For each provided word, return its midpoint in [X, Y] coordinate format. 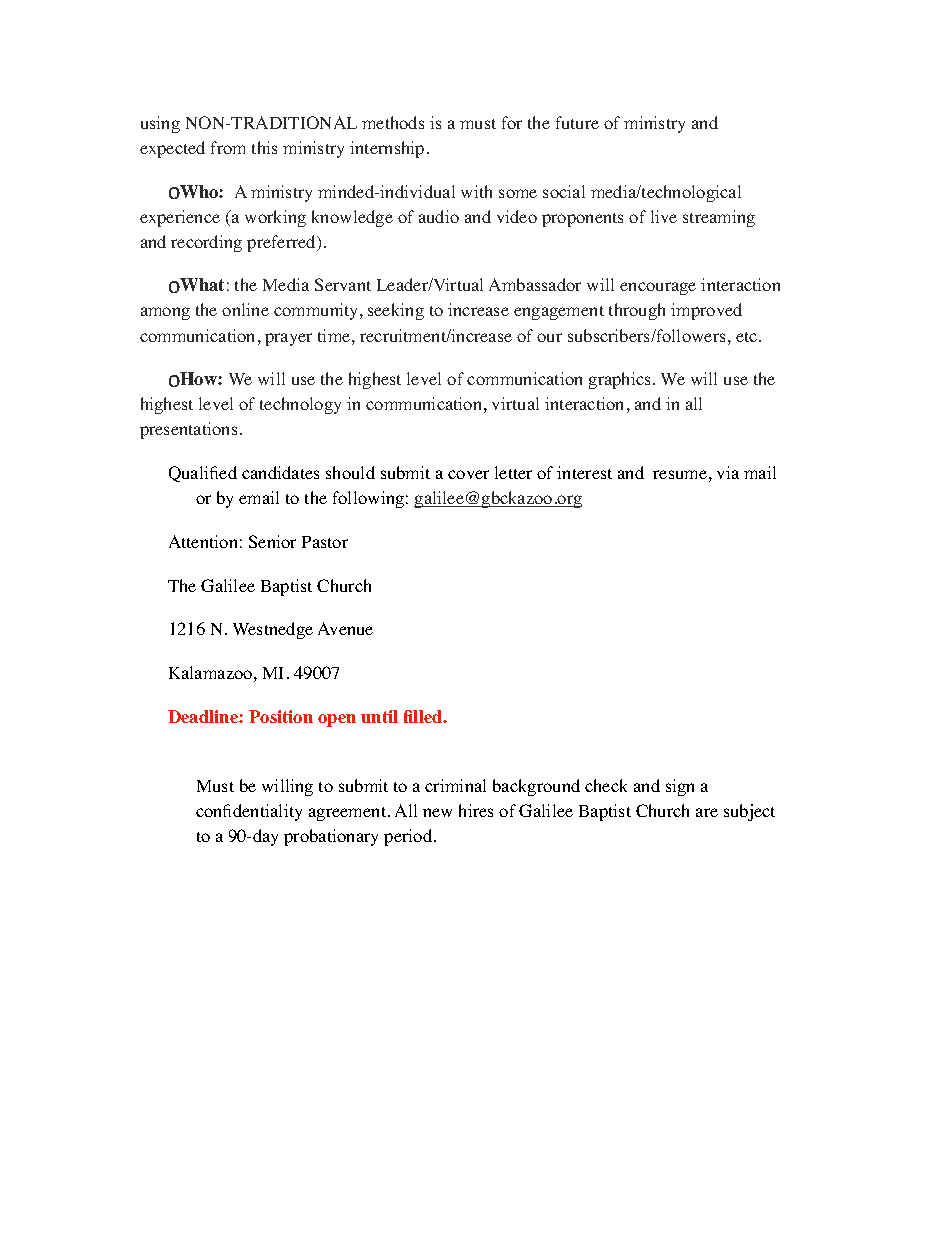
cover [468, 474]
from [228, 147]
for [512, 122]
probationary [331, 837]
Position [281, 716]
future [577, 122]
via [728, 472]
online [245, 309]
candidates [280, 472]
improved [706, 311]
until [379, 716]
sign [680, 787]
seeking [396, 311]
